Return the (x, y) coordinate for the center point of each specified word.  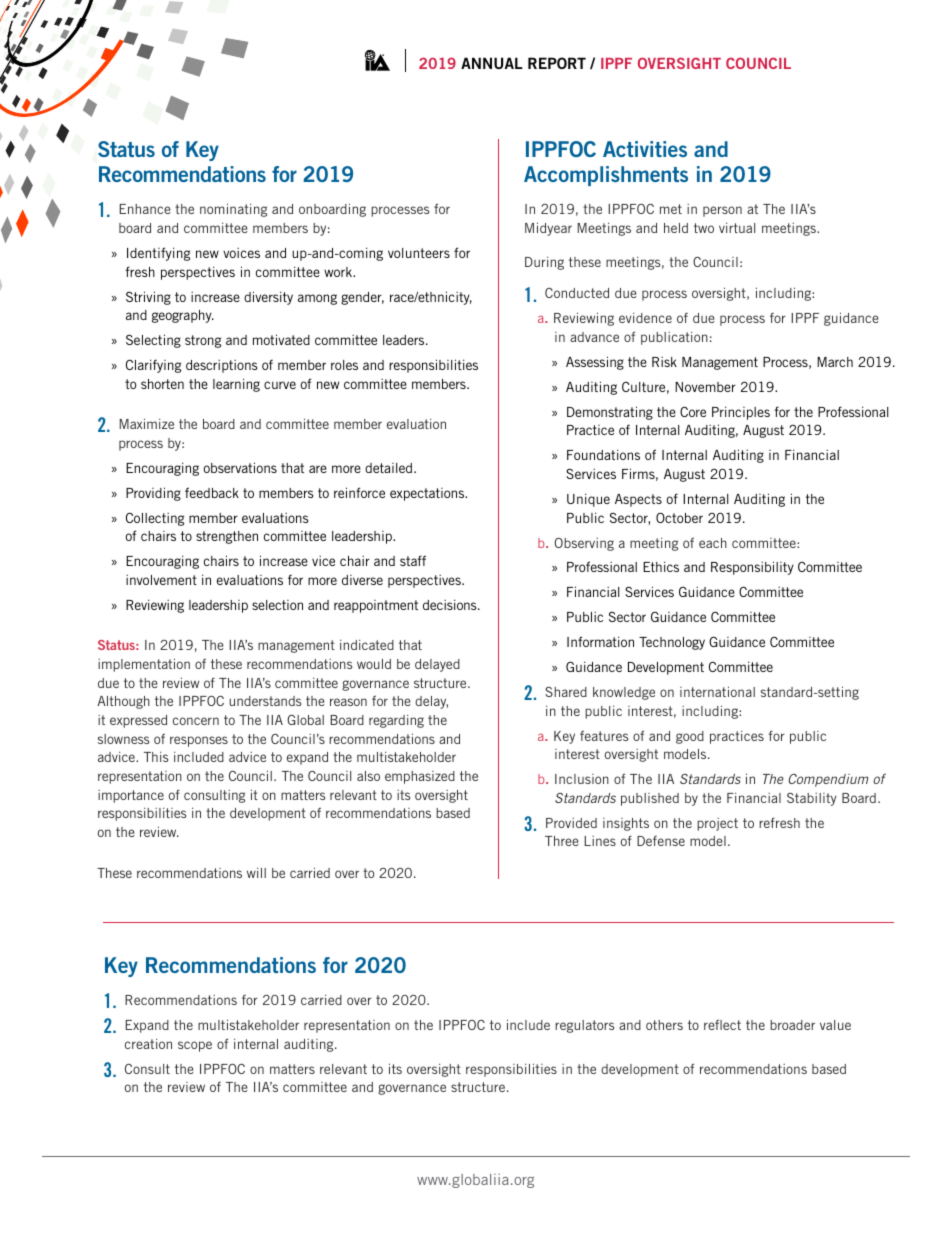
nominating (233, 210)
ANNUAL (492, 63)
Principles (741, 413)
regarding (396, 721)
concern (196, 721)
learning (236, 385)
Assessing (595, 363)
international (717, 691)
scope (195, 1046)
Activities (645, 149)
